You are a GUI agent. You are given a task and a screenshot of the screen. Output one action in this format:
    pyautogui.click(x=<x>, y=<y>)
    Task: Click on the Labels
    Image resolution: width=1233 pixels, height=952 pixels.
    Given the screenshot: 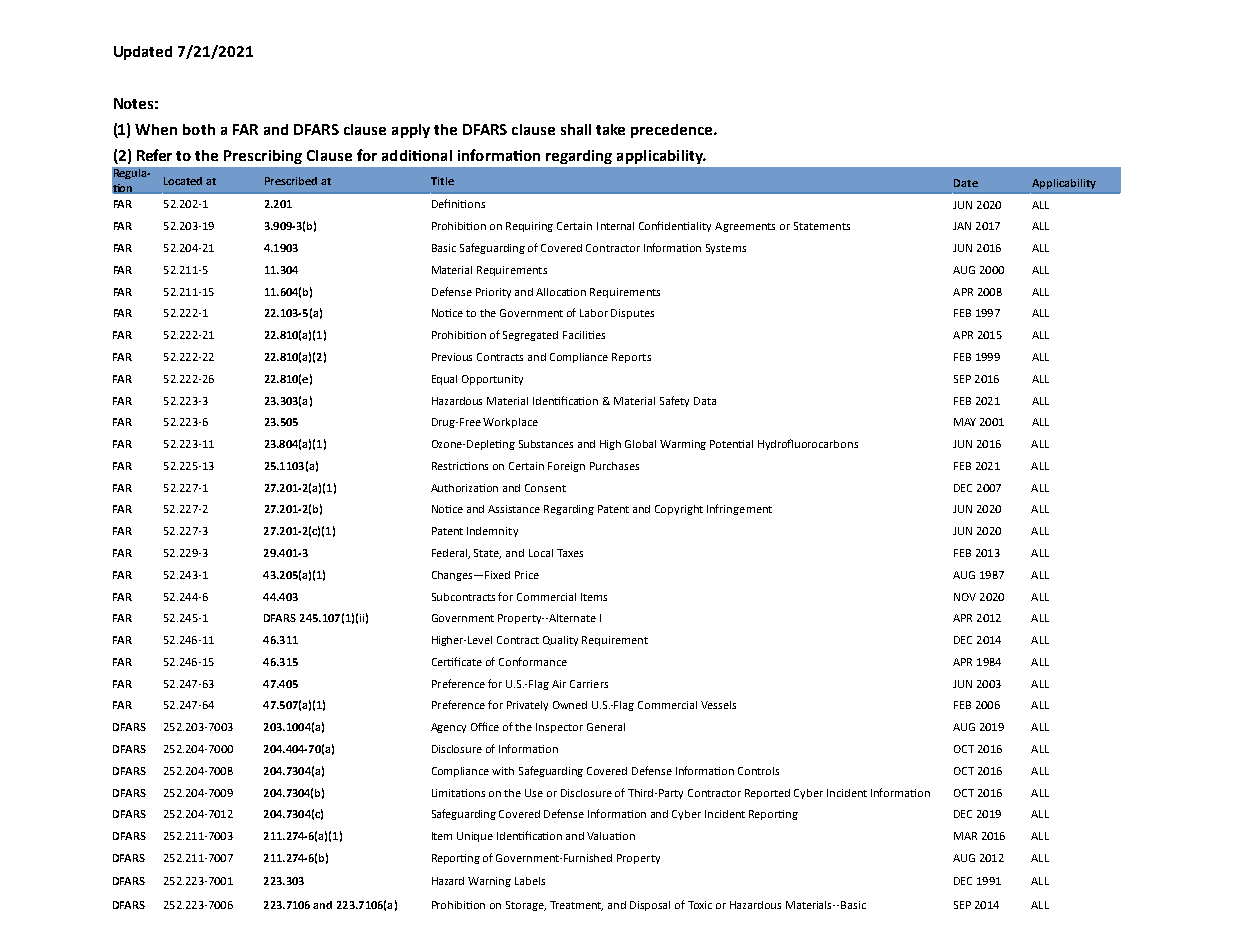 What is the action you would take?
    pyautogui.click(x=530, y=881)
